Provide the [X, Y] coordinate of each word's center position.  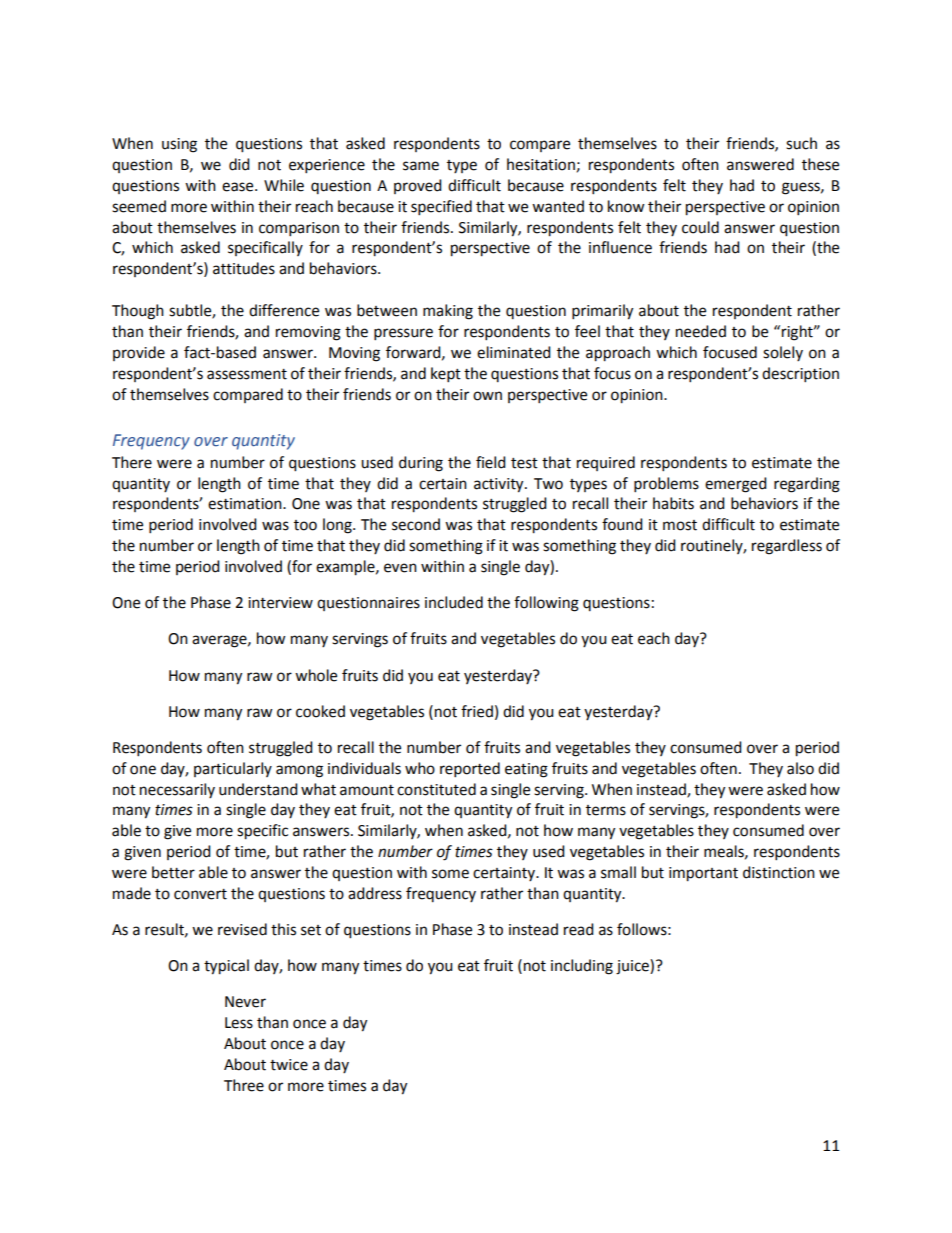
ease [239, 187]
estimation [246, 504]
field [491, 462]
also [800, 768]
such [801, 143]
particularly [233, 769]
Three [244, 1085]
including [582, 967]
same [421, 166]
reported [470, 770]
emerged [736, 485]
